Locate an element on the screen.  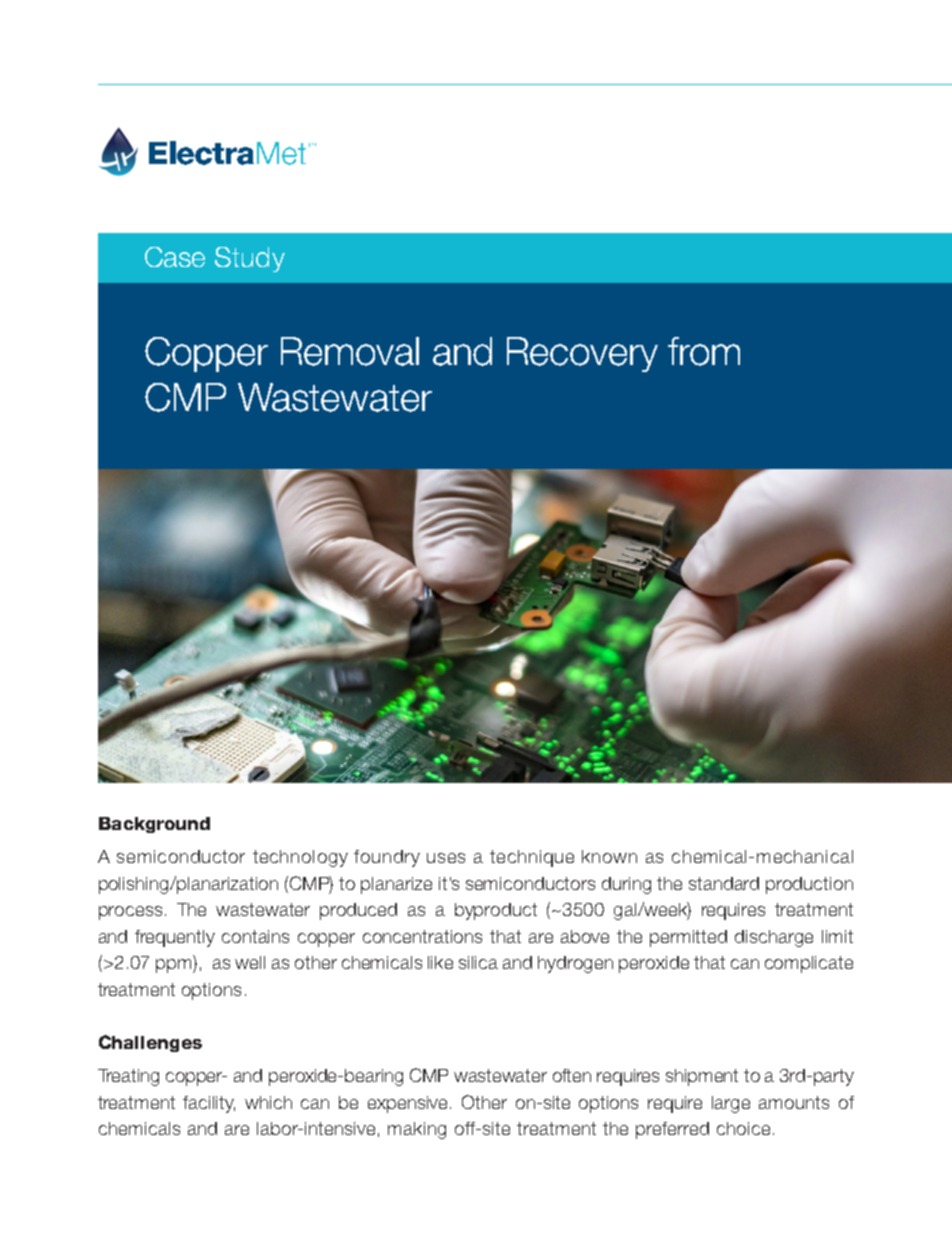
uses is located at coordinates (446, 858).
